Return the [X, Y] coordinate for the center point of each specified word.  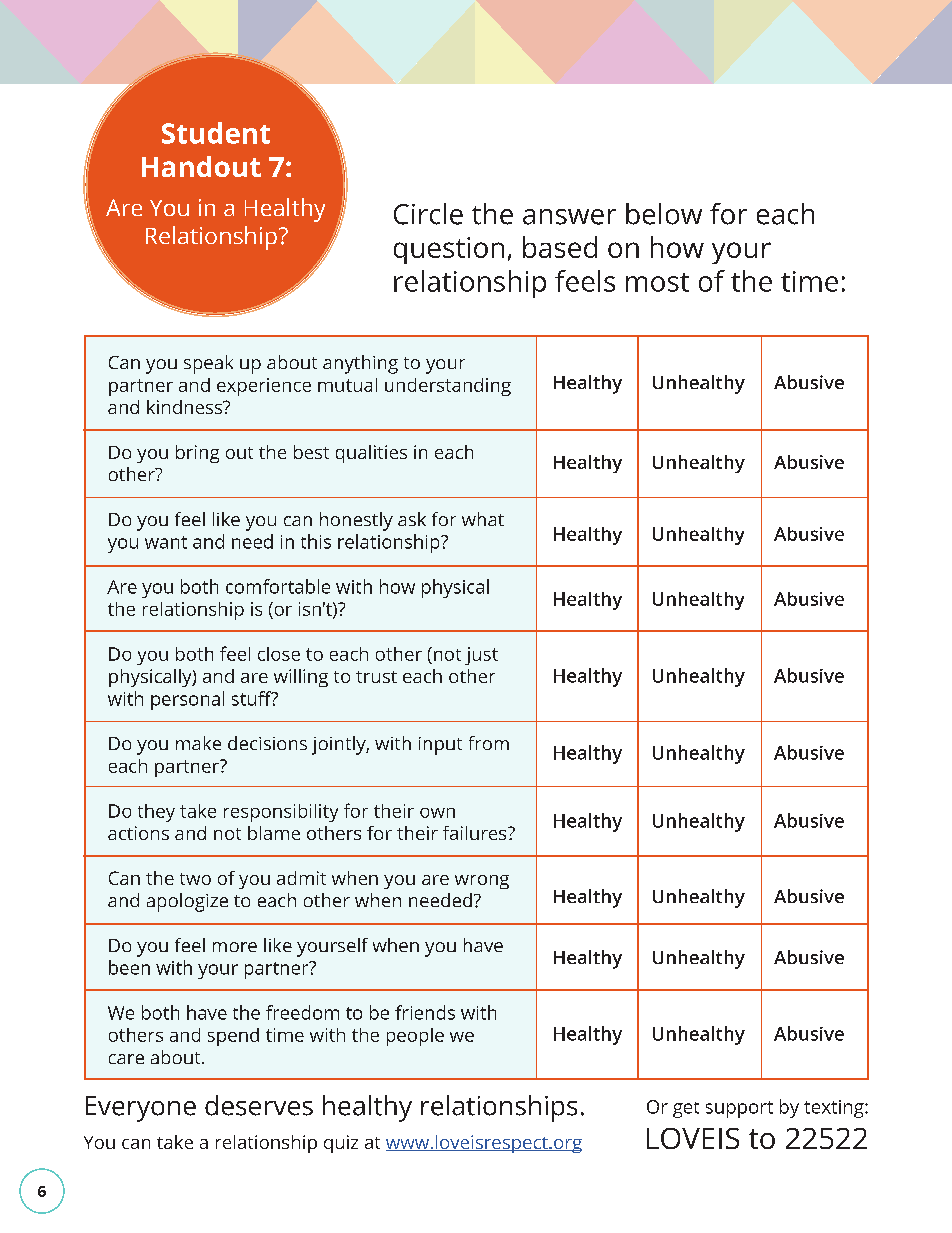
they [156, 813]
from [489, 743]
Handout [201, 166]
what [483, 519]
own [437, 813]
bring [197, 454]
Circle [428, 214]
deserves [259, 1105]
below [664, 214]
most [657, 282]
